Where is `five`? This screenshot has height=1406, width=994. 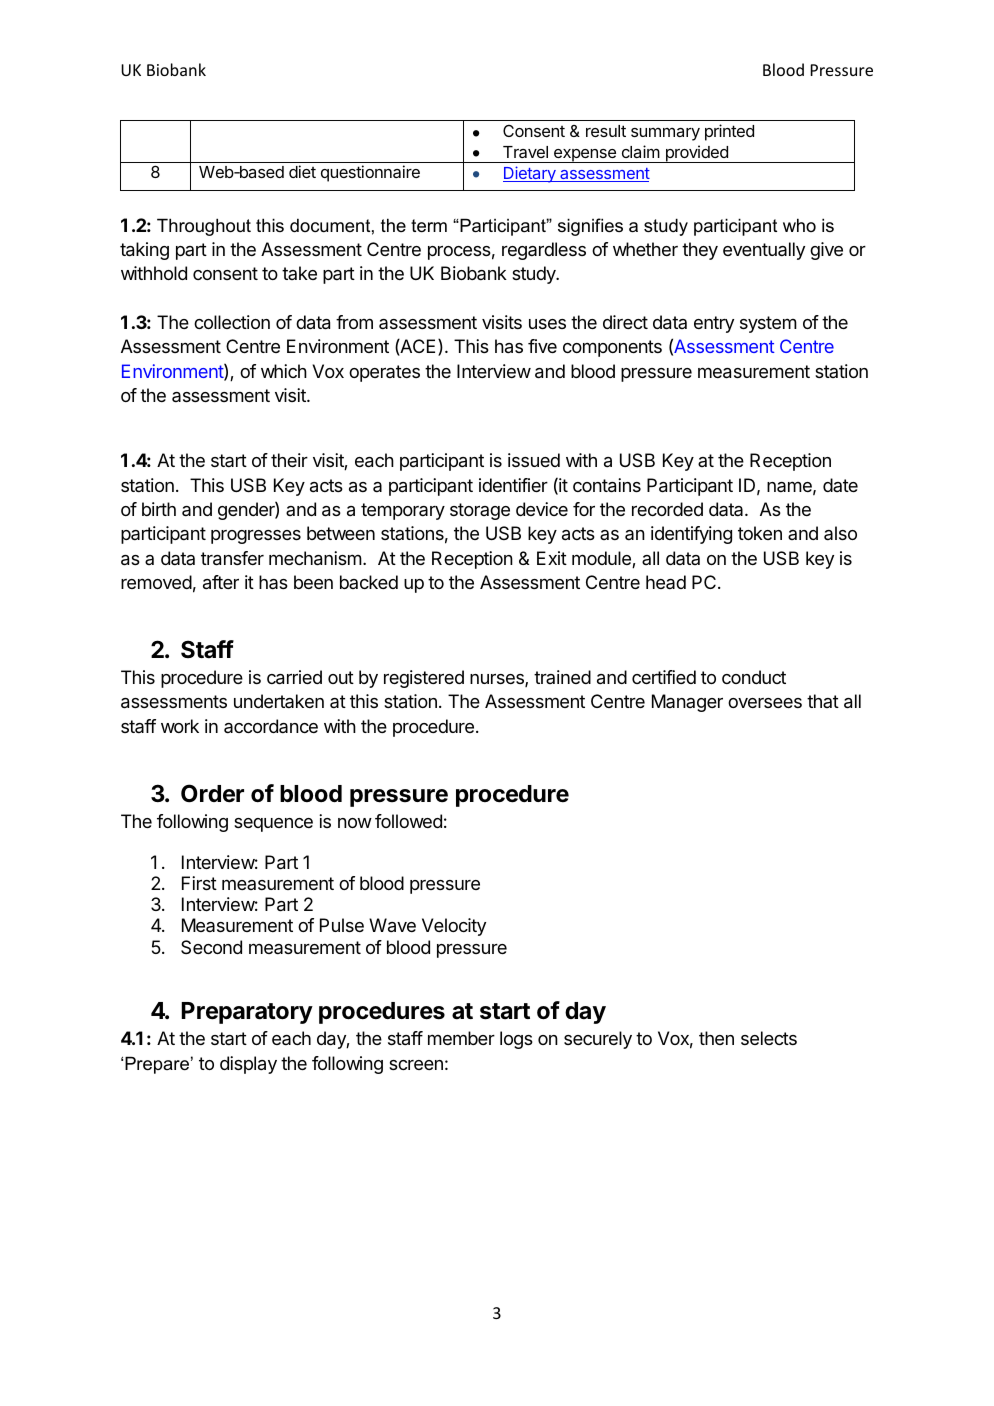
five is located at coordinates (542, 346).
